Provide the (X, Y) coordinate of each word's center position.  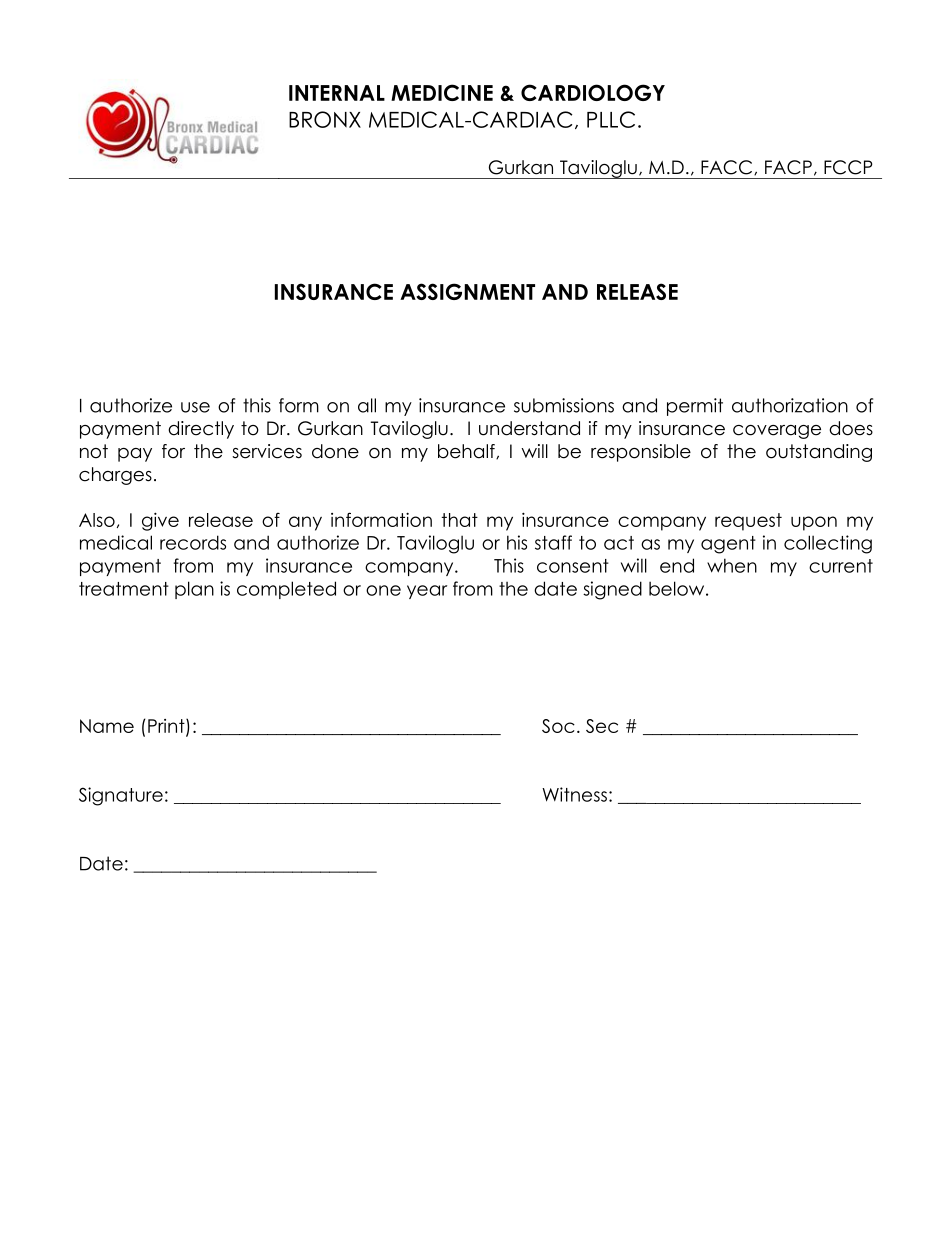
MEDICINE (442, 92)
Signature (121, 796)
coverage (777, 432)
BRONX (325, 119)
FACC (728, 167)
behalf (467, 451)
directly (201, 430)
